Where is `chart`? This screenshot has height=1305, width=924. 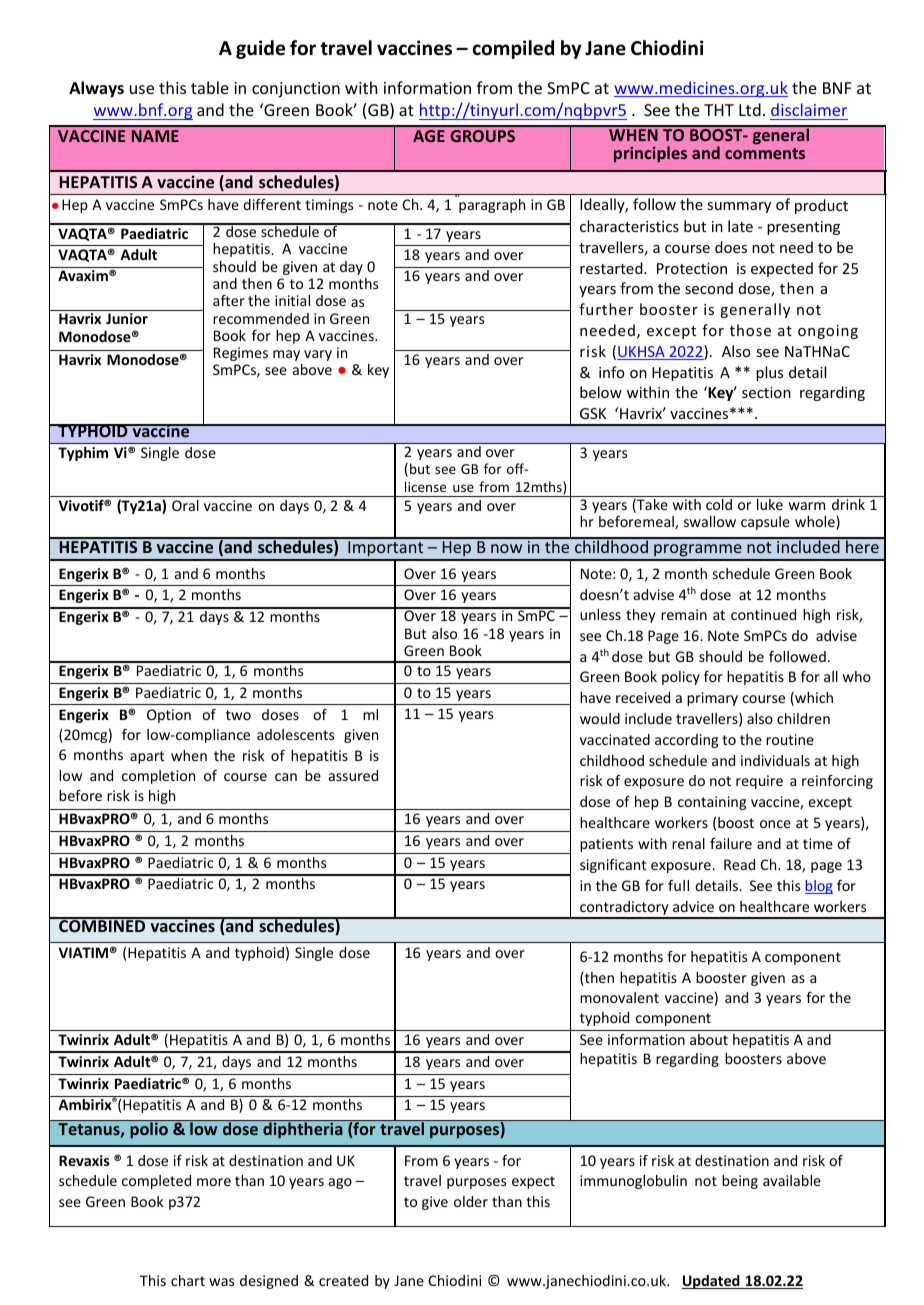
chart is located at coordinates (188, 1280).
